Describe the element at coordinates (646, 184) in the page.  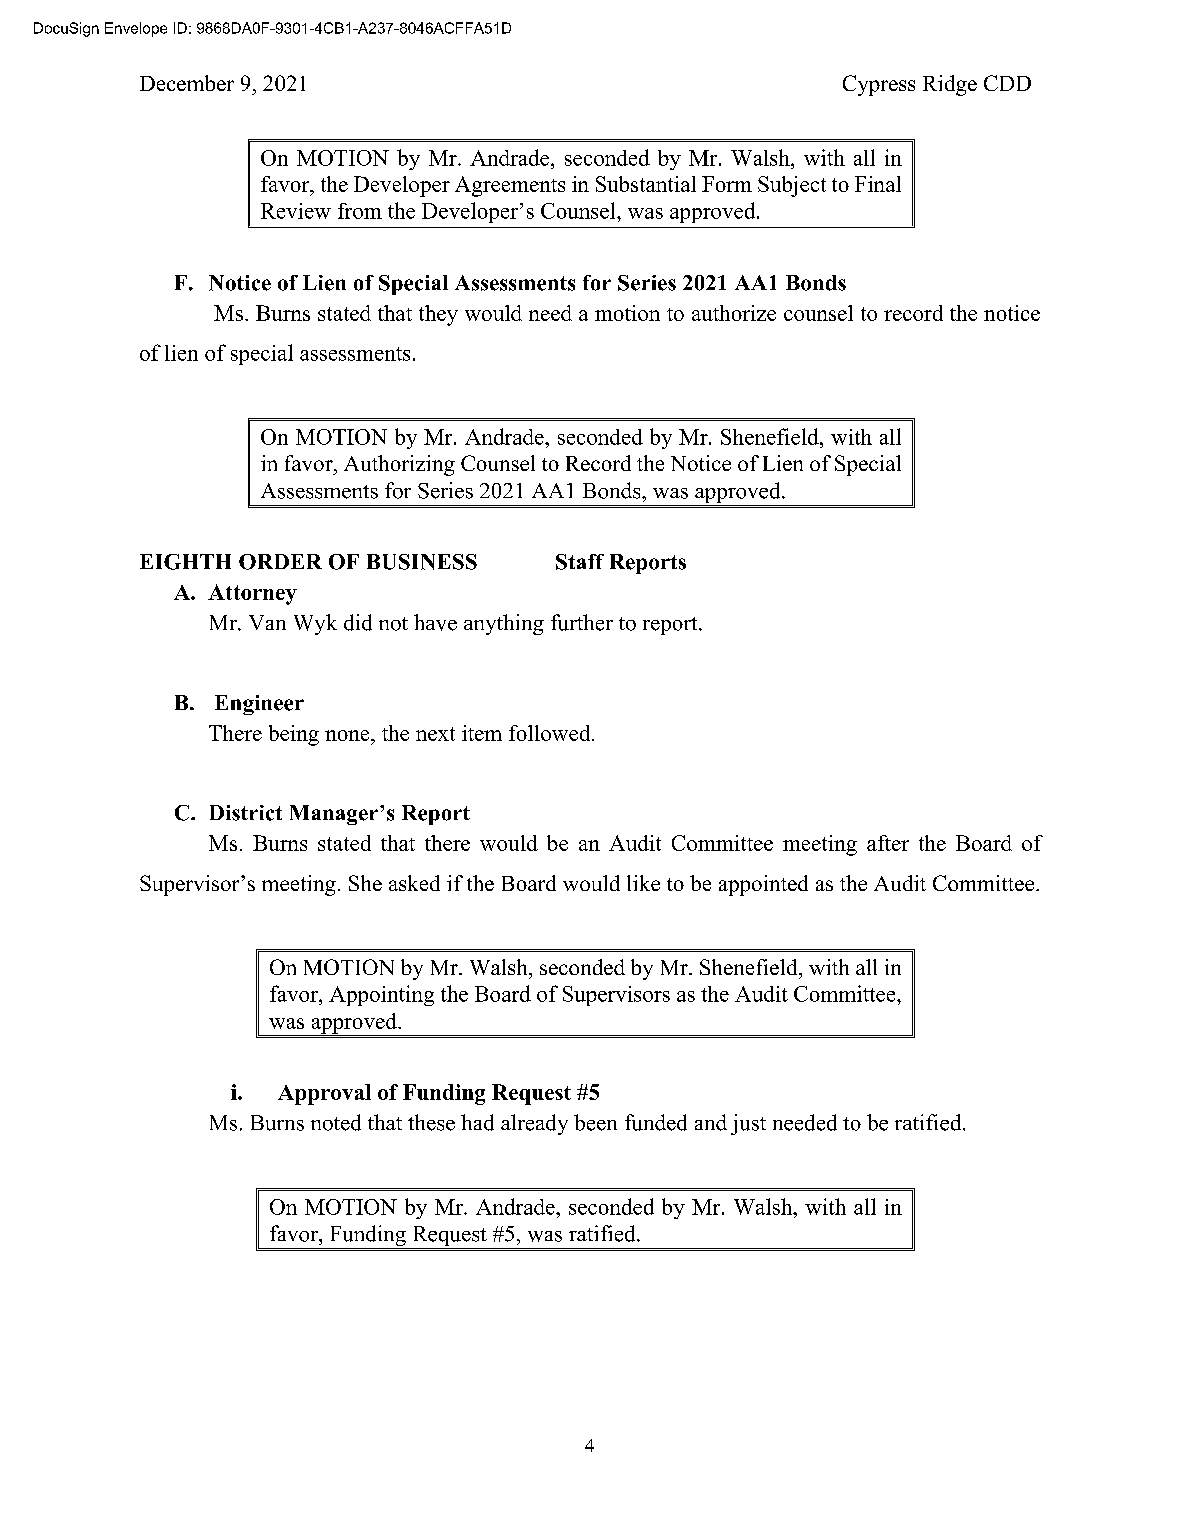
I see `Substantial` at that location.
